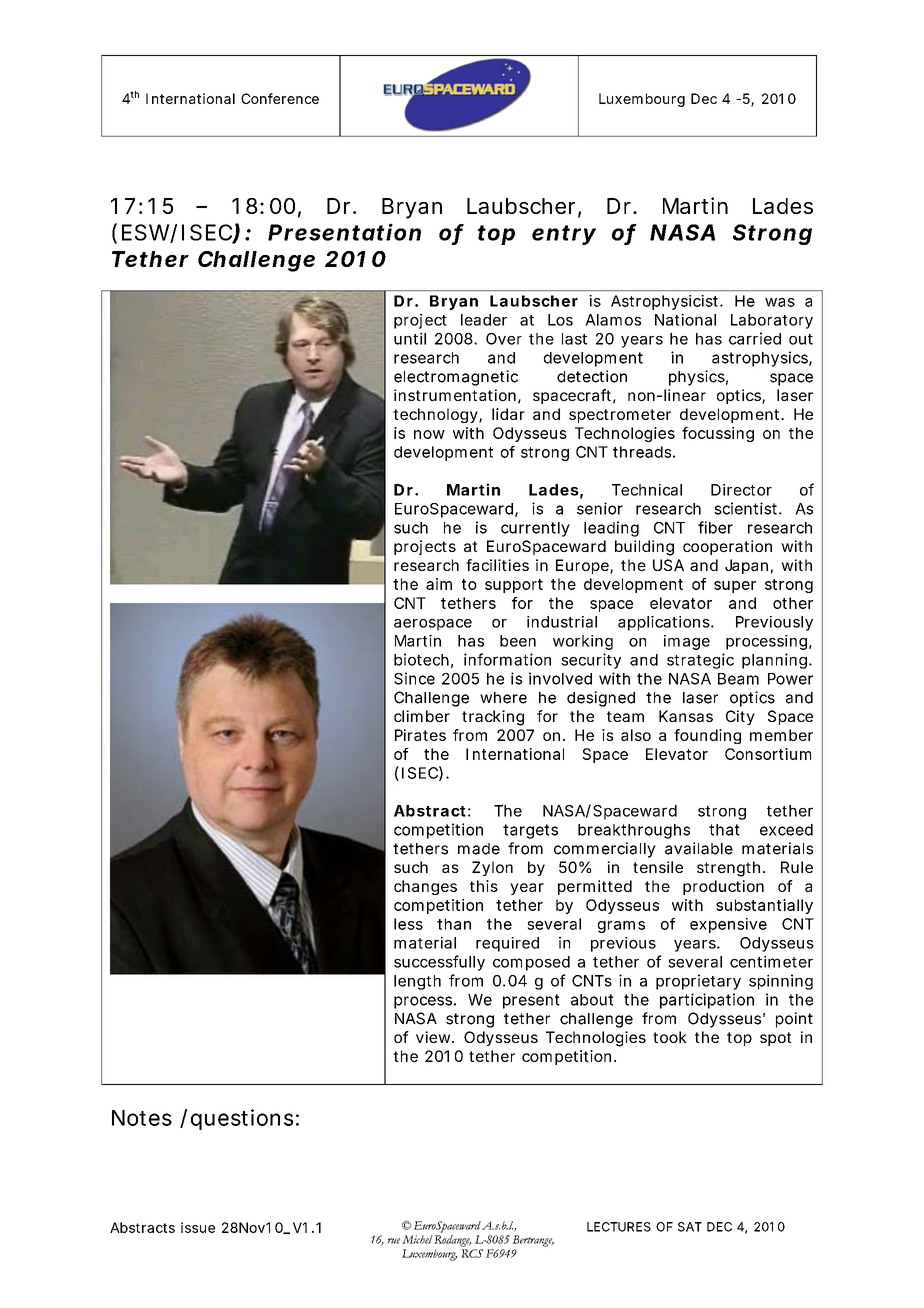  Describe the element at coordinates (535, 529) in the document. I see `currently` at that location.
